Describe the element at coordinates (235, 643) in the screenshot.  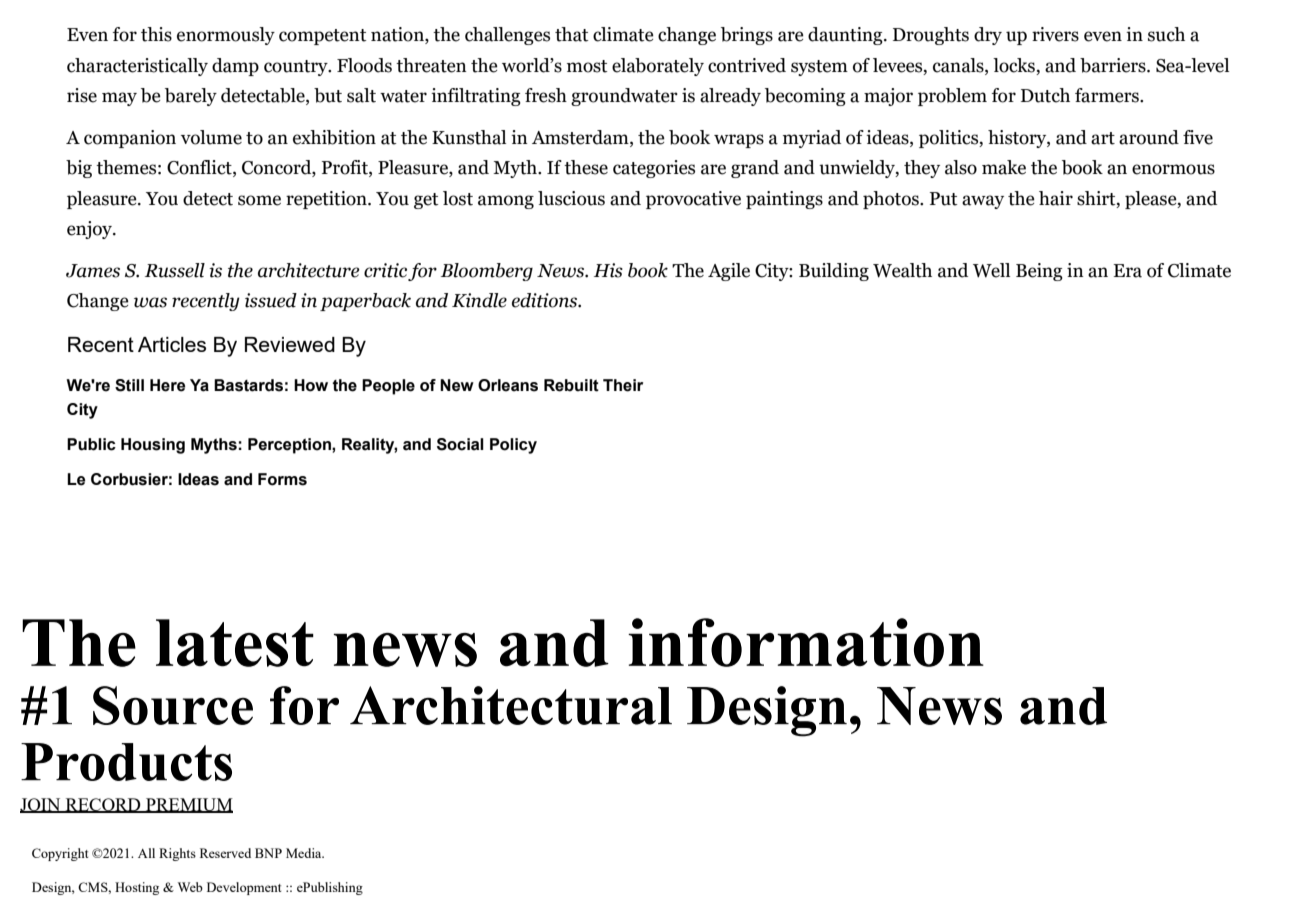
I see `latest` at that location.
